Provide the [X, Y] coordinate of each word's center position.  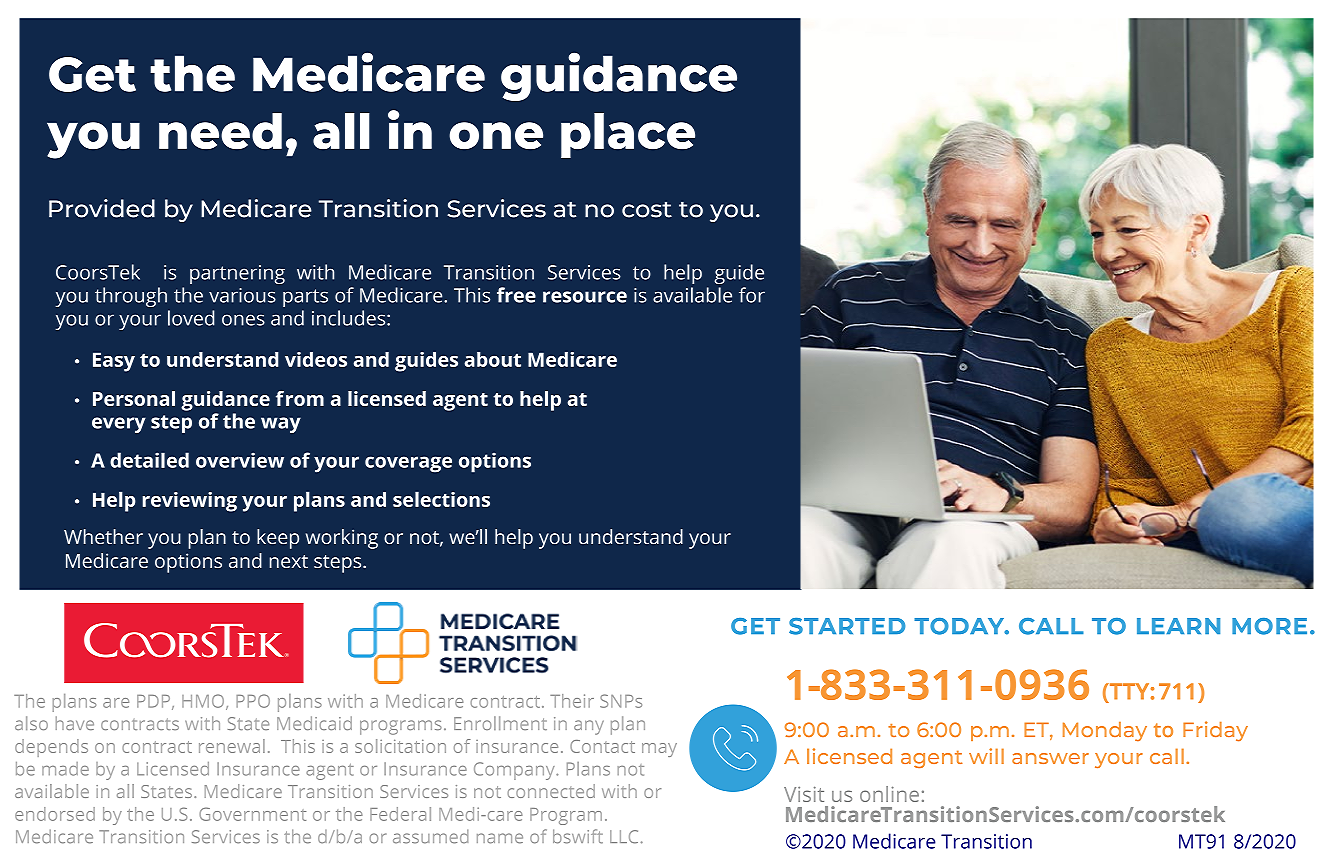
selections [441, 499]
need [220, 131]
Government [252, 814]
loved [191, 318]
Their [572, 701]
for [752, 295]
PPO [253, 701]
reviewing [189, 502]
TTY [1128, 691]
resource [585, 297]
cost [647, 210]
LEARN [1178, 626]
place [628, 135]
